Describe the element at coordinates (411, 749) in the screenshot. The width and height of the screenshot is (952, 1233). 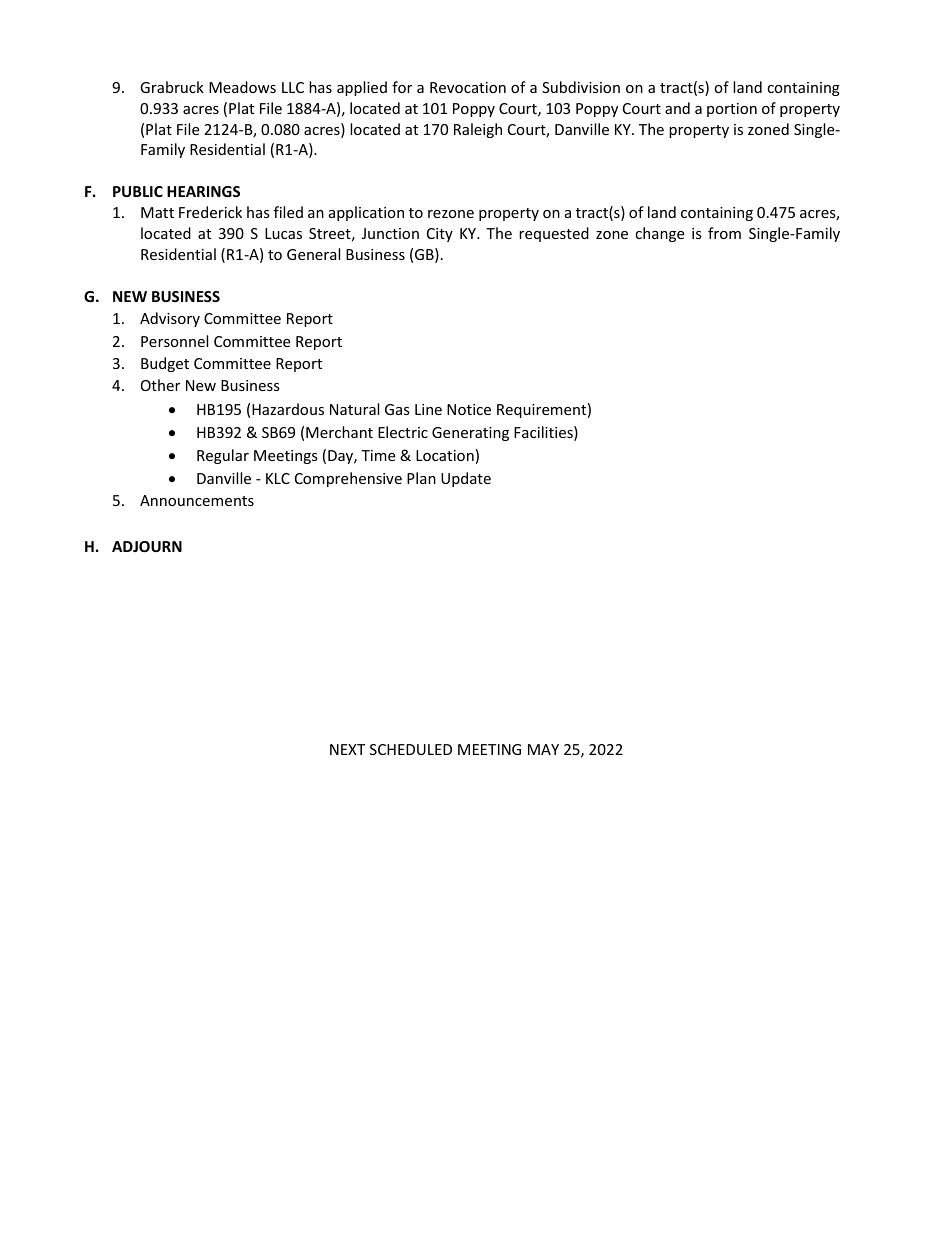
I see `SCHEDULED` at that location.
